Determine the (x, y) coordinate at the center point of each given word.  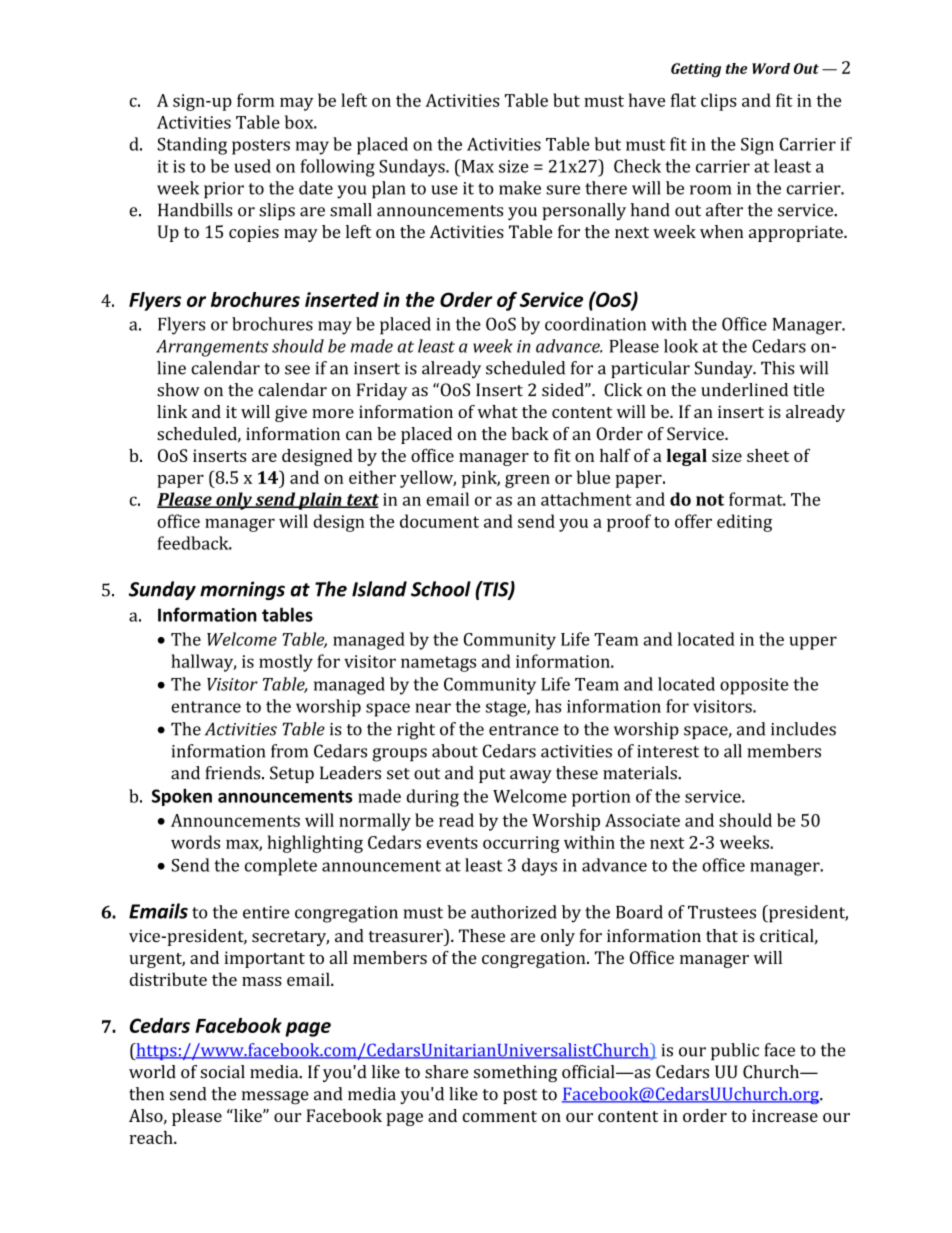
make (520, 188)
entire (266, 912)
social (222, 1072)
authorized (514, 912)
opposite (754, 686)
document (439, 521)
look (681, 346)
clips (719, 102)
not (710, 500)
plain (320, 501)
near (433, 708)
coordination (595, 324)
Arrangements (212, 348)
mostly (286, 663)
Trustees (722, 912)
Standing (192, 146)
